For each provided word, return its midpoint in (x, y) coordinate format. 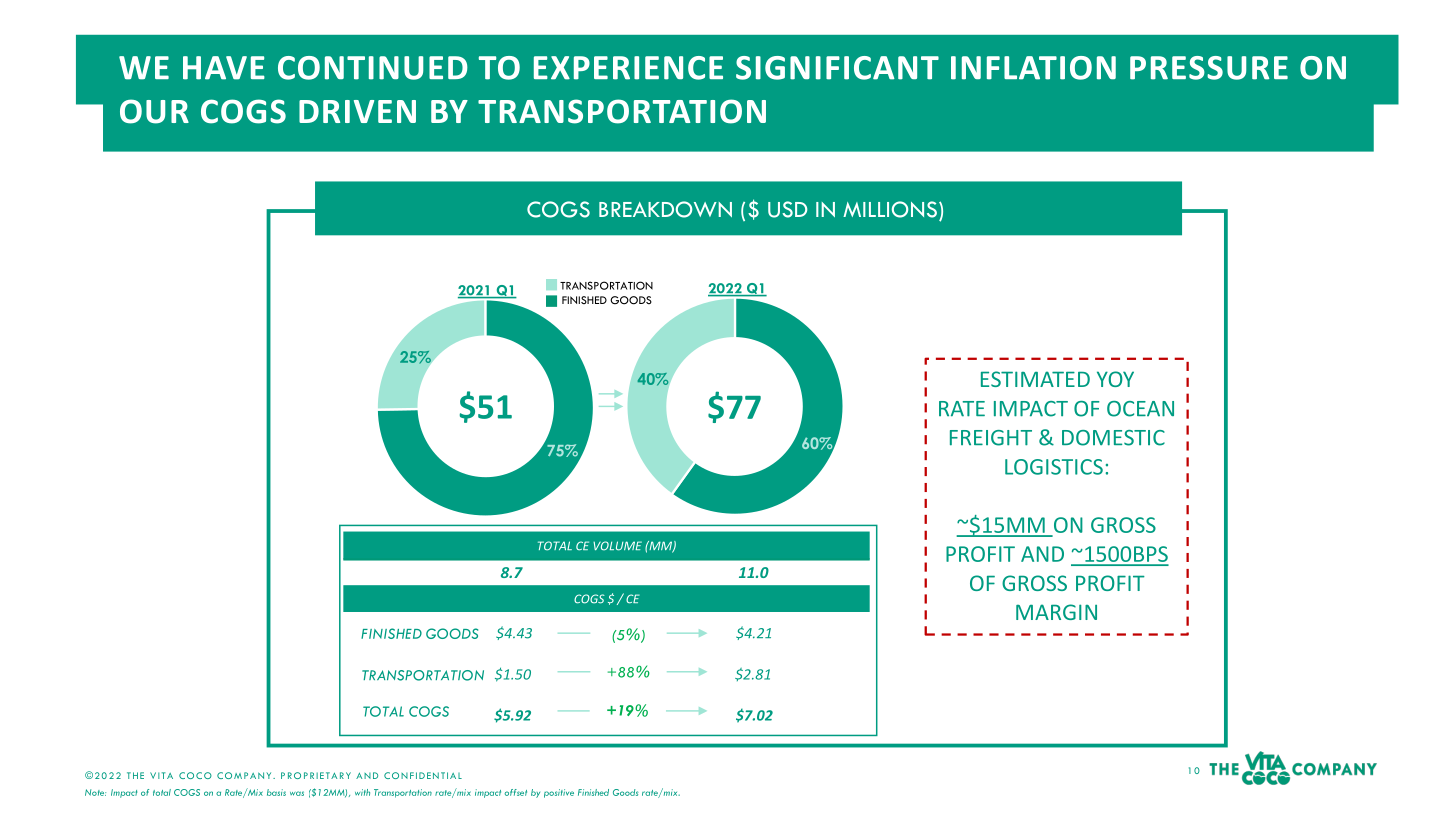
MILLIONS (890, 209)
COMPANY (245, 775)
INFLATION (1033, 68)
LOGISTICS (1054, 467)
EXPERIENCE (628, 68)
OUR (154, 111)
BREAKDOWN (665, 209)
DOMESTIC (1113, 438)
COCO (195, 775)
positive (559, 793)
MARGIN (1056, 612)
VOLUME (617, 546)
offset (516, 792)
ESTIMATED (1035, 379)
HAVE (224, 68)
